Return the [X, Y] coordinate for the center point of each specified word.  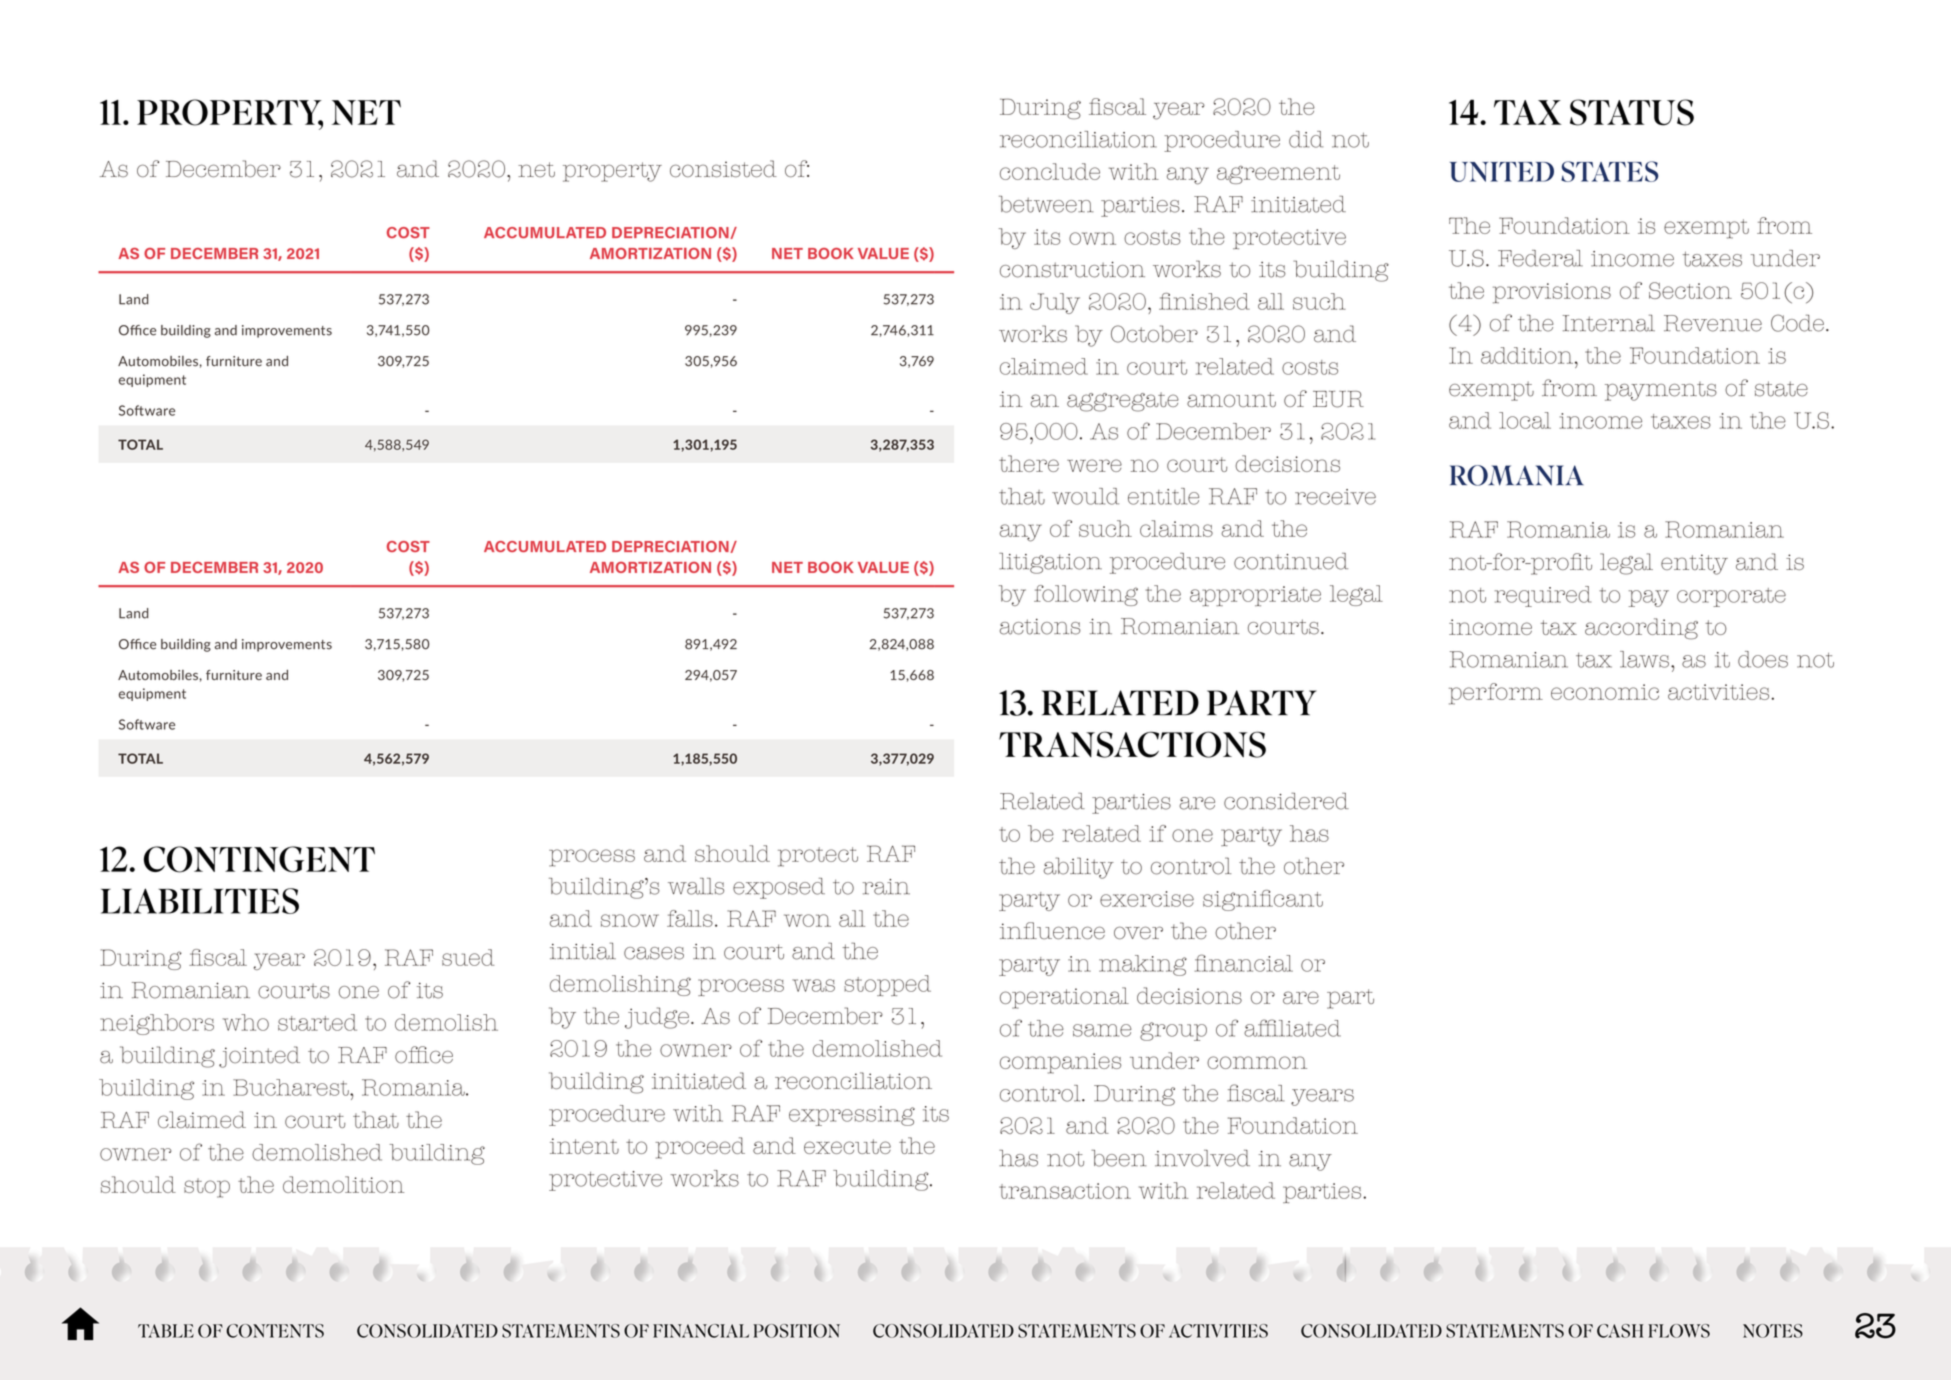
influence [1052, 930]
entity [1694, 564]
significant [1263, 900]
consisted [723, 168]
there [1029, 463]
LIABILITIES [200, 901]
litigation [1050, 563]
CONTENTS [275, 1331]
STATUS [1632, 112]
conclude [1050, 171]
